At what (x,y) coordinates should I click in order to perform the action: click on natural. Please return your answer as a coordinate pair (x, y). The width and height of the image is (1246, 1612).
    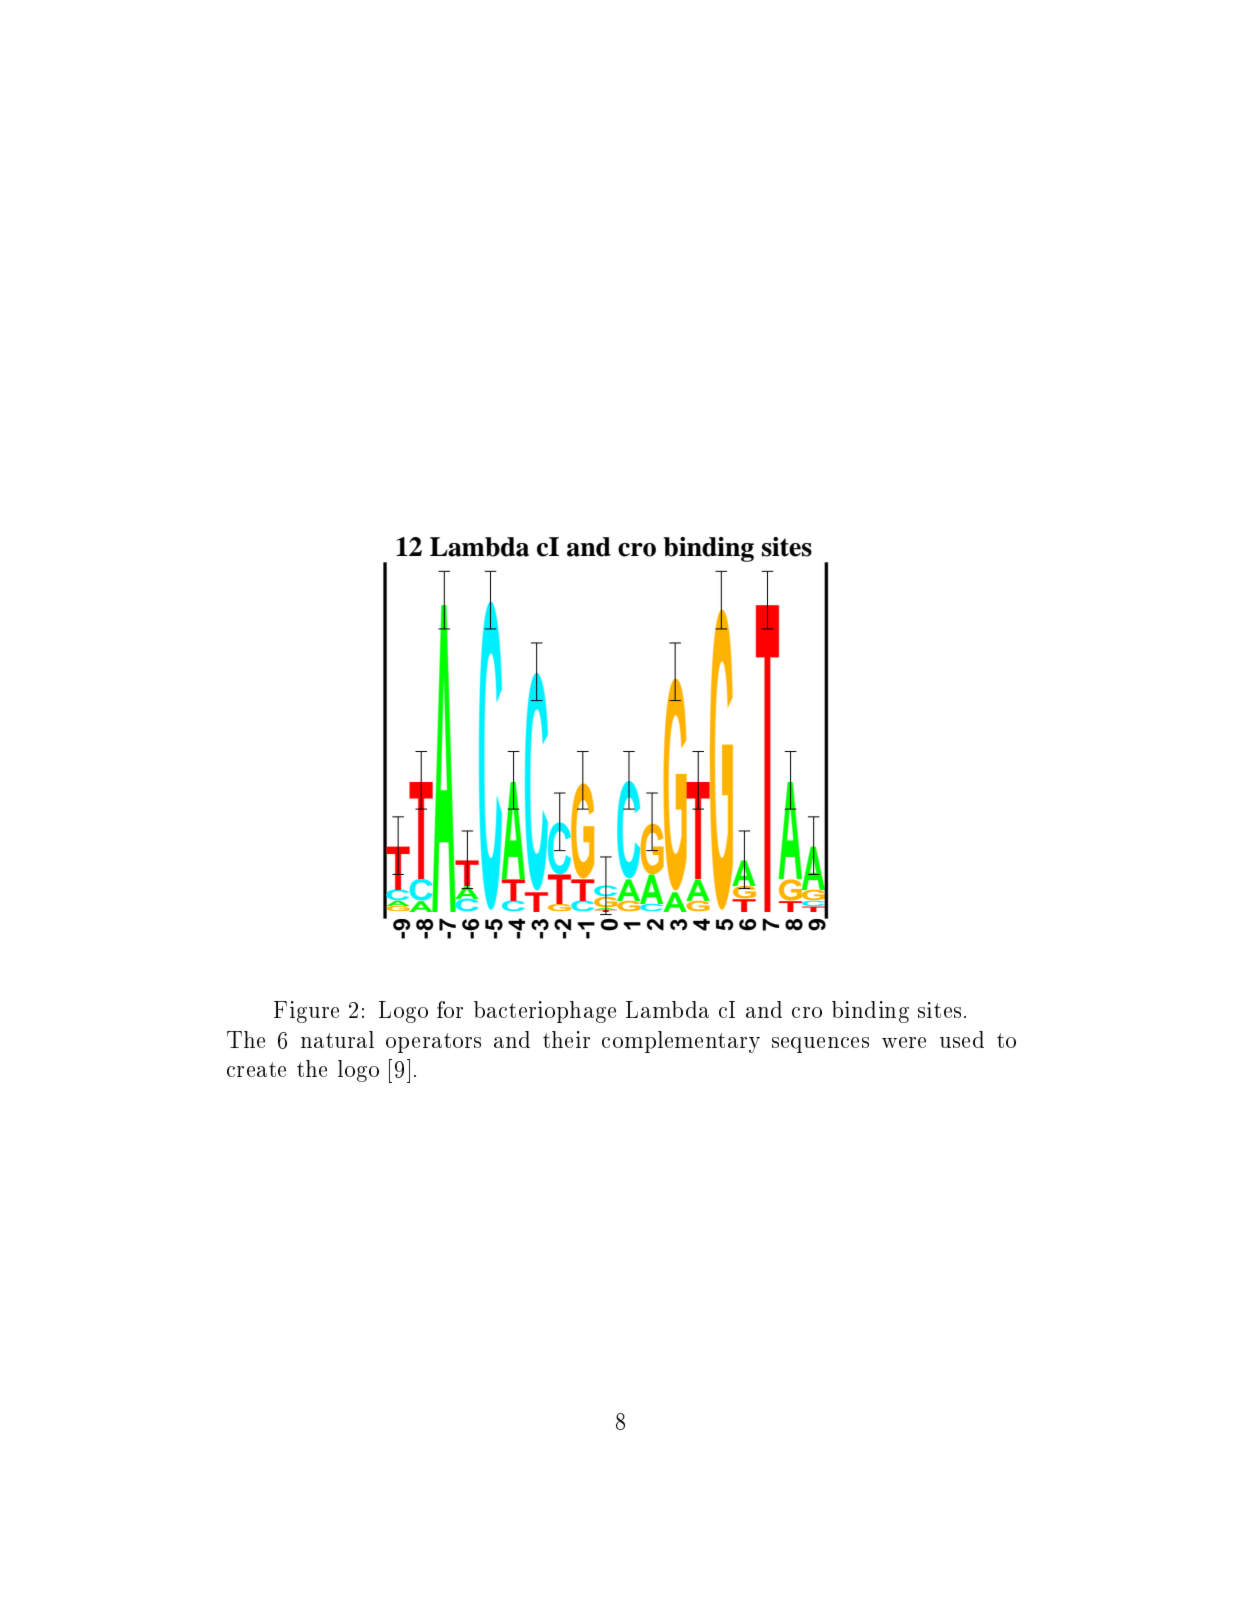
    Looking at the image, I should click on (337, 1039).
